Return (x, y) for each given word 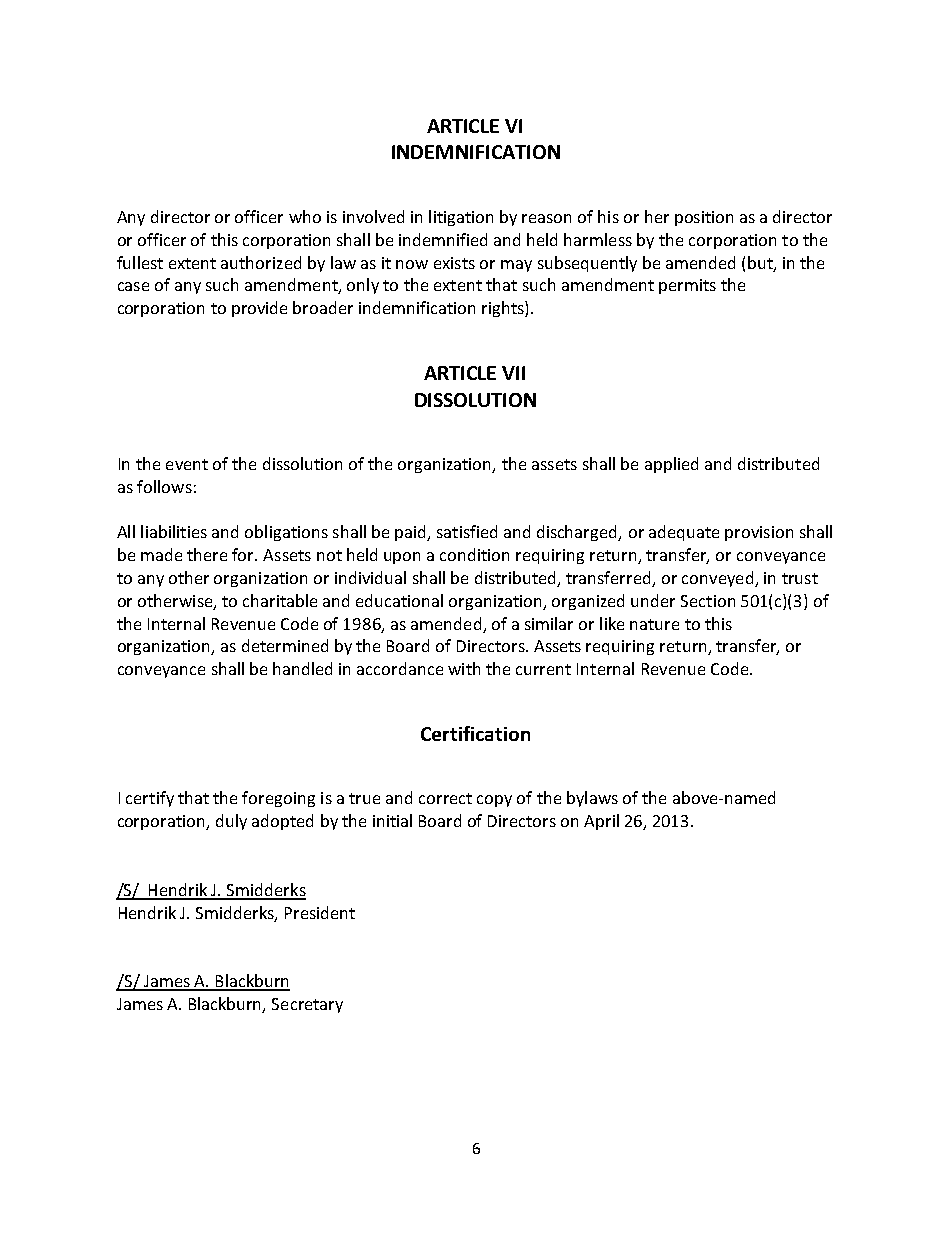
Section (708, 601)
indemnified (443, 239)
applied (671, 465)
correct (445, 798)
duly (231, 822)
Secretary (307, 1005)
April (601, 822)
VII (513, 373)
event (187, 464)
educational (399, 600)
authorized (261, 262)
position (704, 218)
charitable (280, 600)
